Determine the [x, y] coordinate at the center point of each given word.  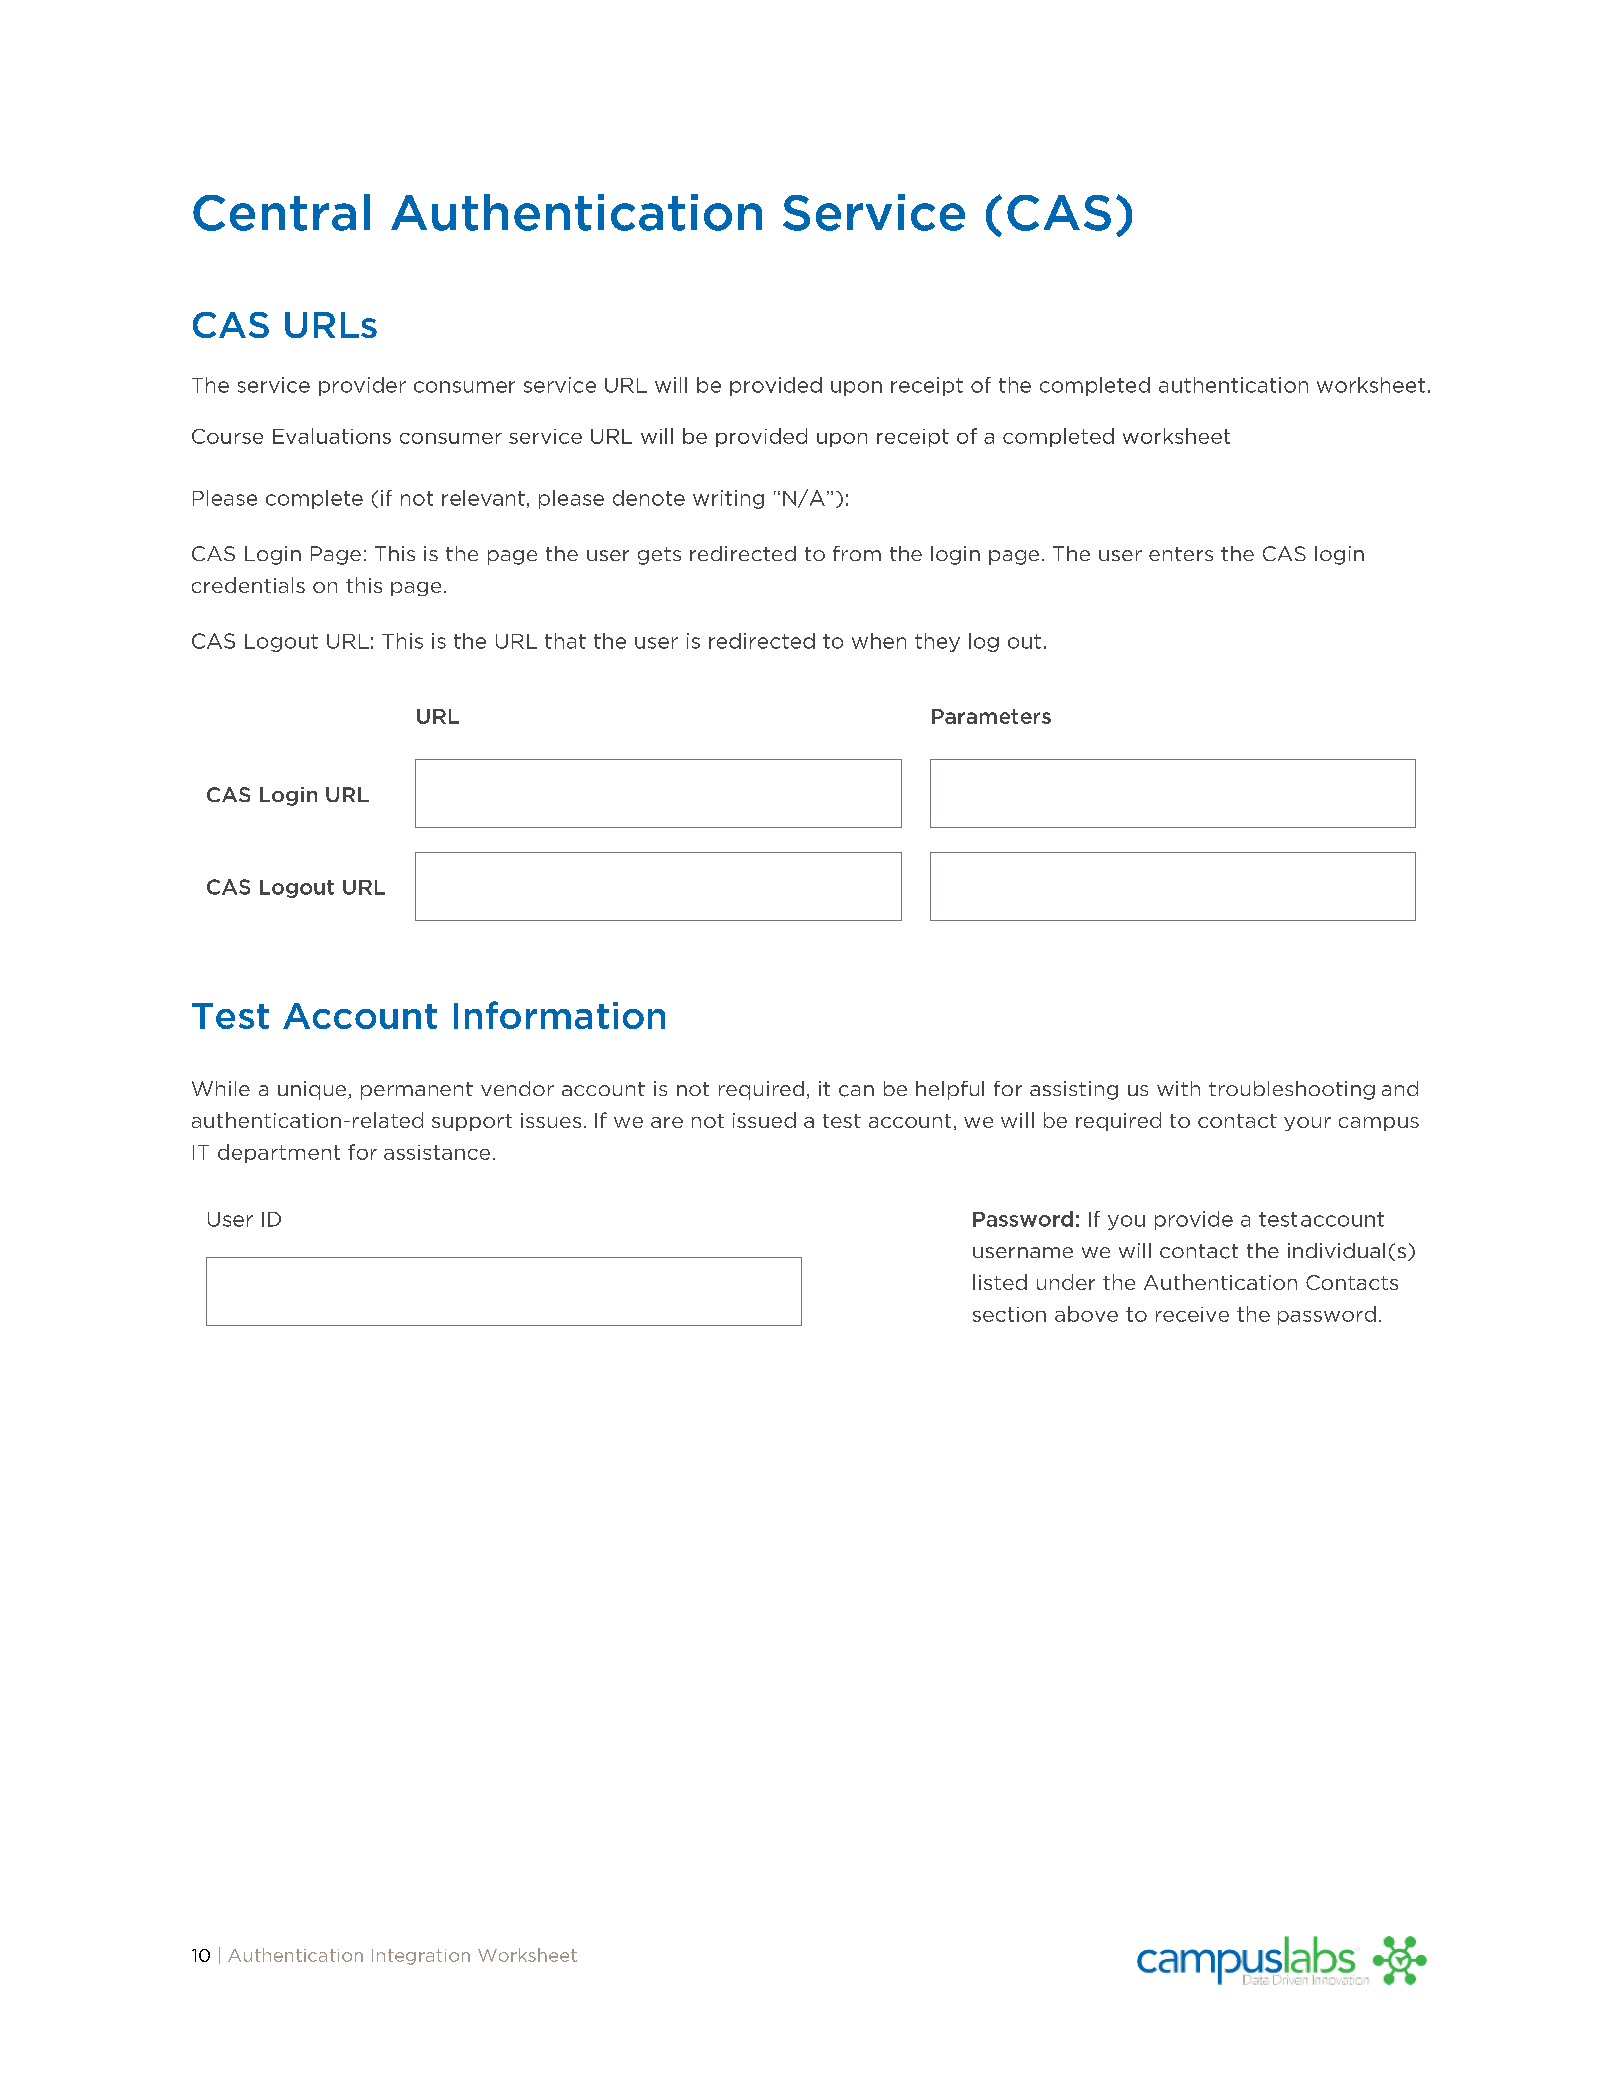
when [879, 641]
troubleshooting [1292, 1090]
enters [1181, 554]
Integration [421, 1957]
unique [313, 1090]
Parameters [991, 716]
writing [728, 499]
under [1066, 1282]
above [1086, 1314]
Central [281, 212]
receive [1192, 1314]
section [1009, 1314]
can [856, 1091]
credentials [248, 585]
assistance [437, 1152]
